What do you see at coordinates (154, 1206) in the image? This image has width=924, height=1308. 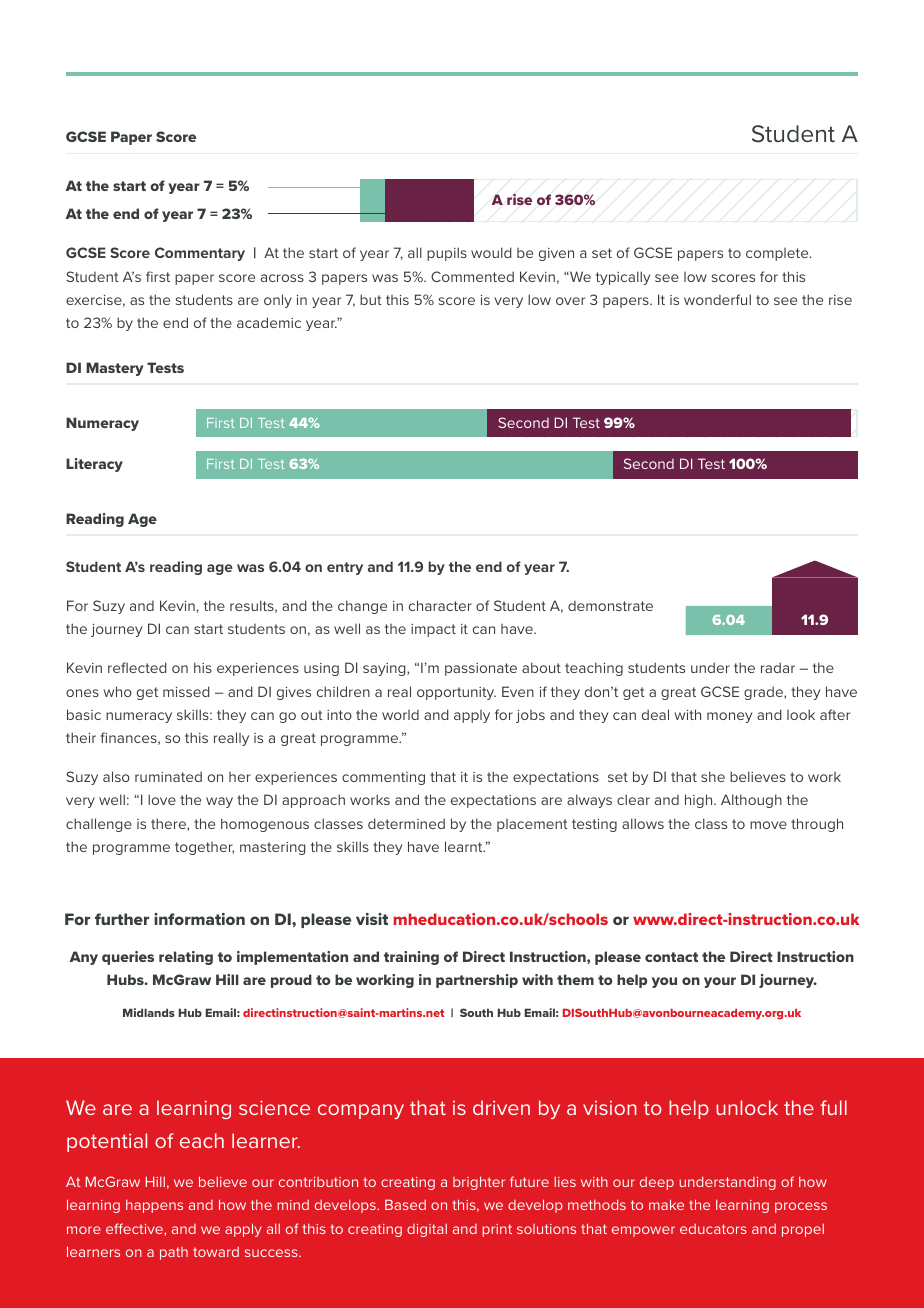 I see `happens` at bounding box center [154, 1206].
